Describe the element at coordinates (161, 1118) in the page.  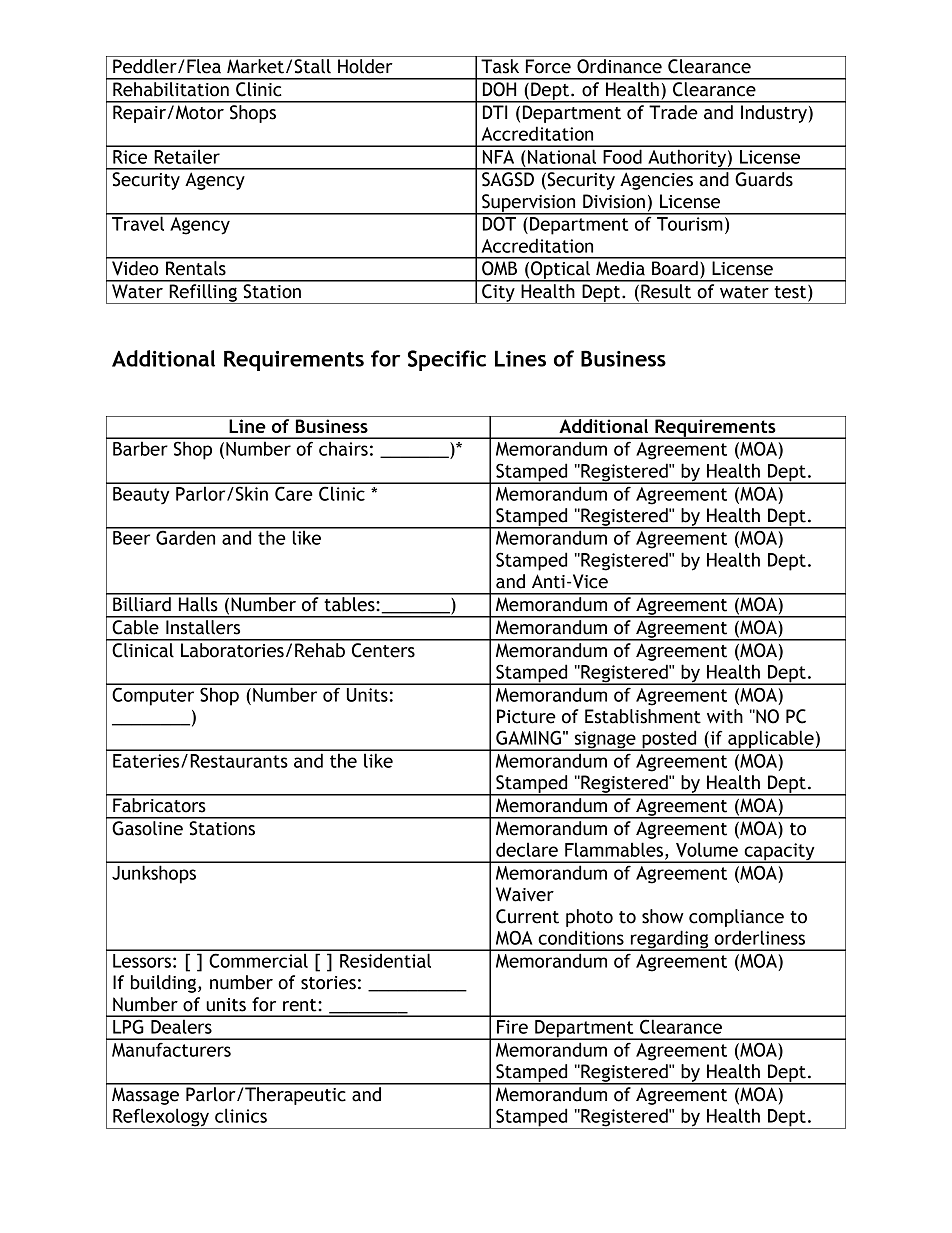
I see `Reflexology` at that location.
